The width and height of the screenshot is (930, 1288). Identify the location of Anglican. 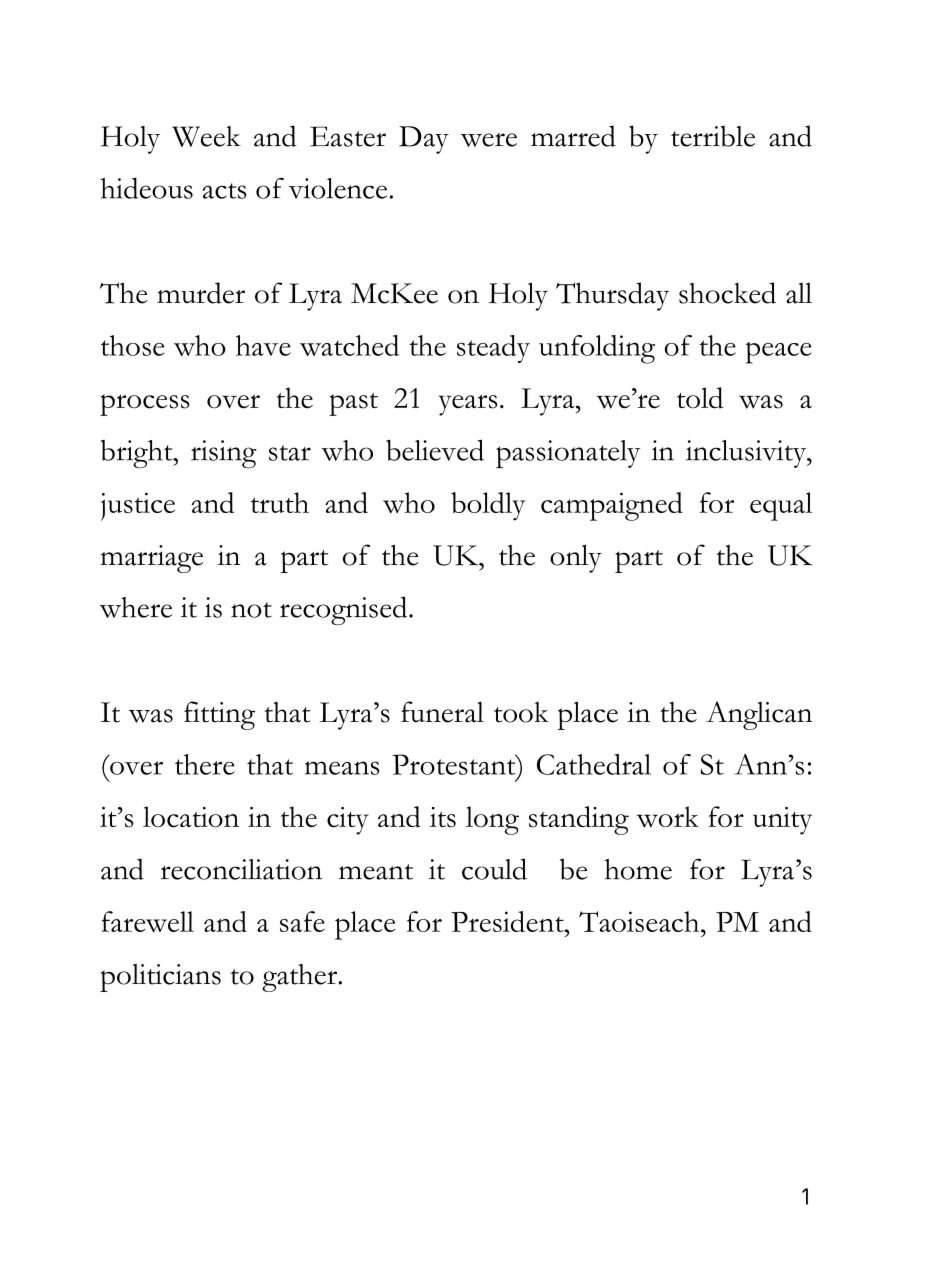
(759, 715).
